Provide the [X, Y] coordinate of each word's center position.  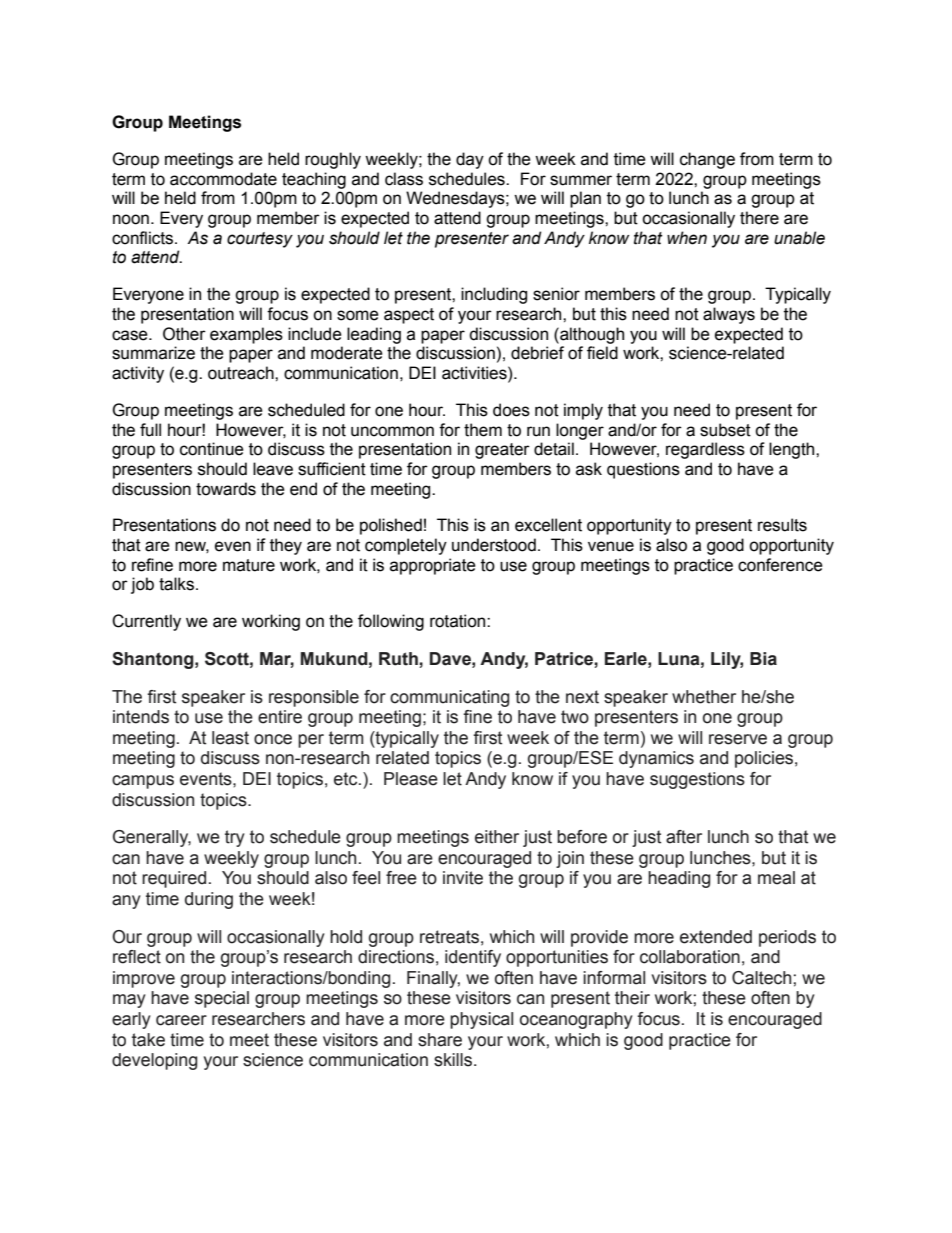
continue [212, 449]
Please [411, 779]
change [707, 160]
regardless [705, 450]
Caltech [761, 978]
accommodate [223, 179]
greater [502, 451]
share [440, 1040]
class [404, 179]
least [230, 738]
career [181, 1020]
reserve [738, 739]
